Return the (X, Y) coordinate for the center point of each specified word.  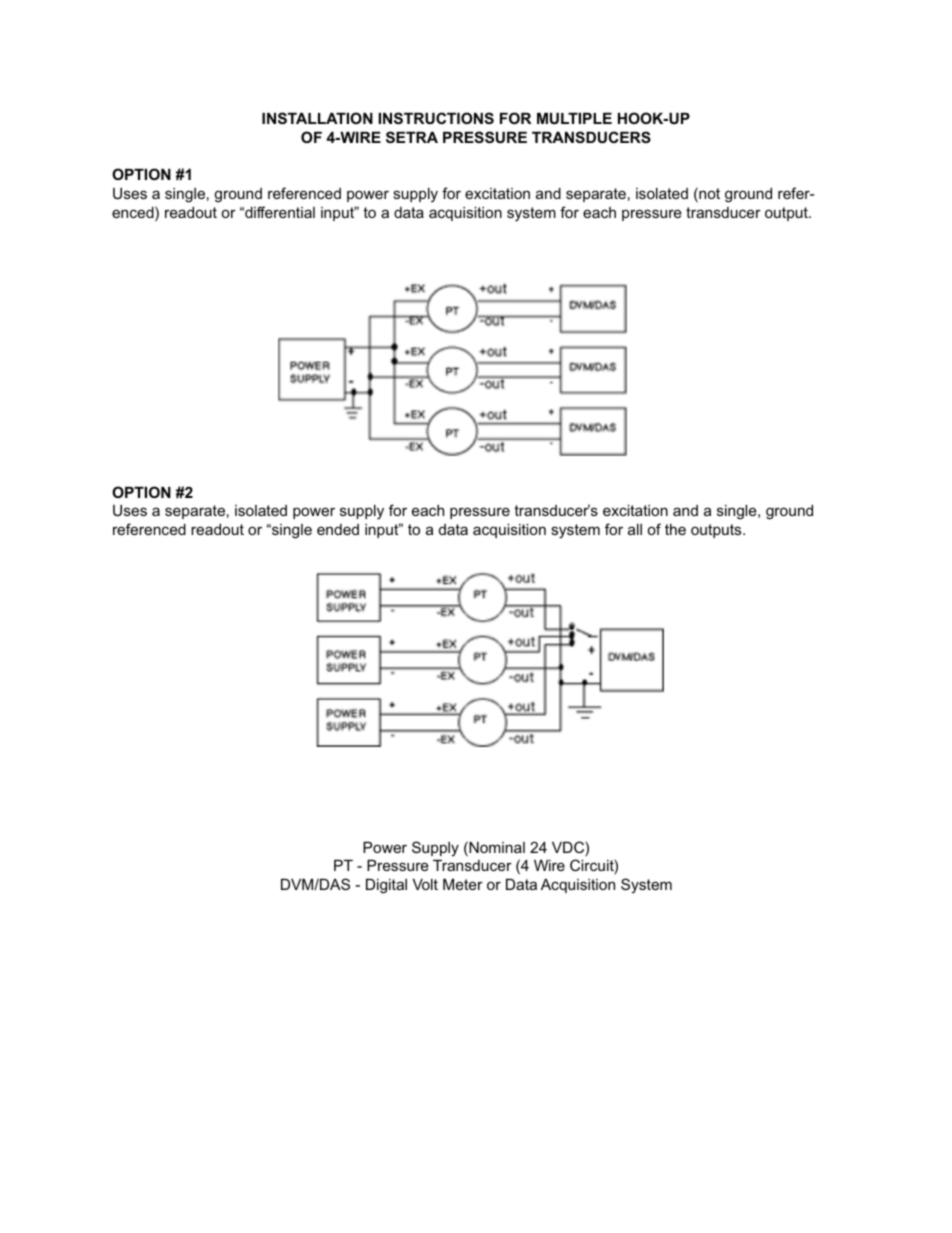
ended (338, 529)
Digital (386, 886)
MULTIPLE (574, 118)
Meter (463, 884)
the (675, 529)
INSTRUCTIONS (436, 118)
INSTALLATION (317, 118)
